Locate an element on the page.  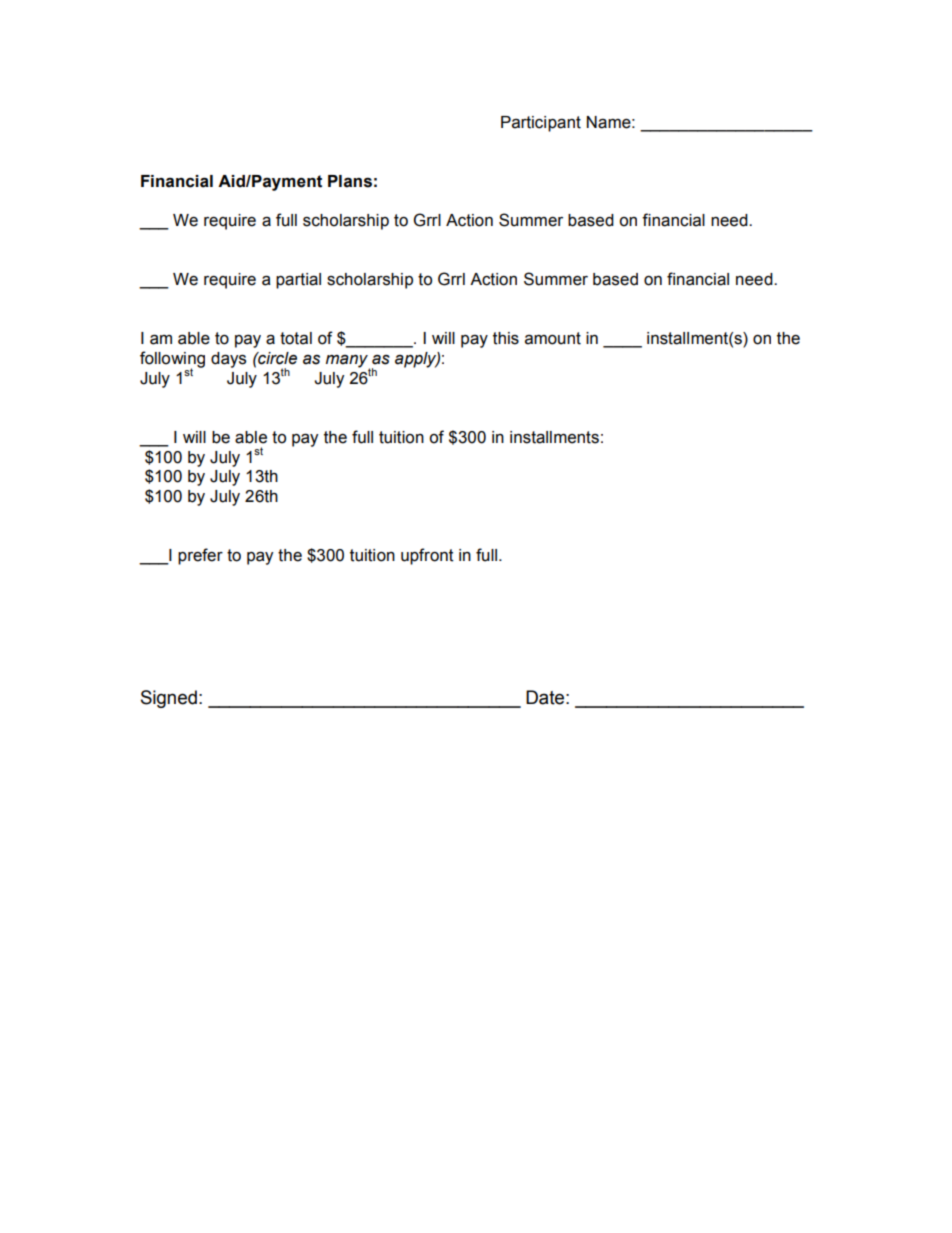
Plans is located at coordinates (350, 181).
